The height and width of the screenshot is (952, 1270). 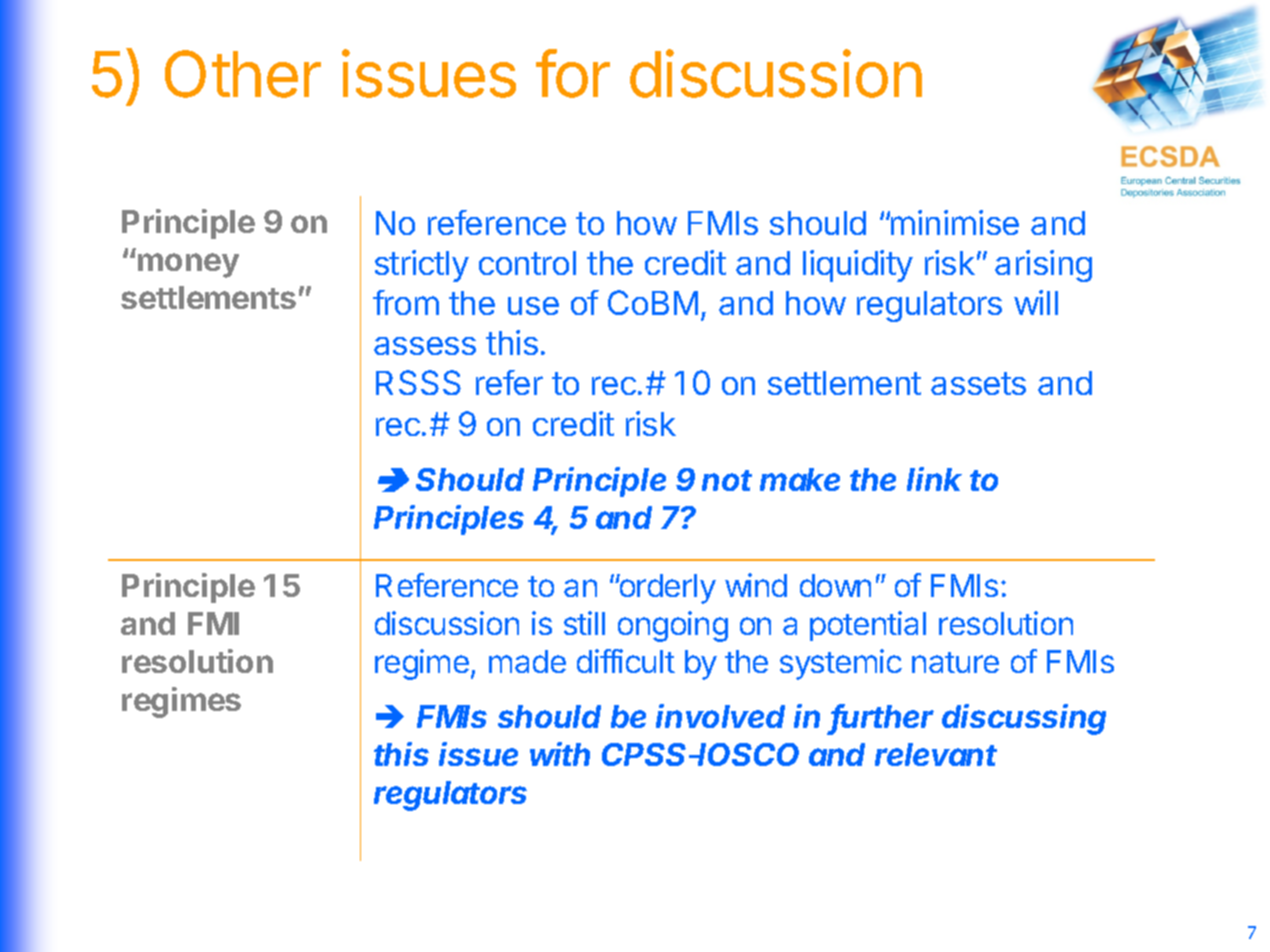 What do you see at coordinates (573, 73) in the screenshot?
I see `for` at bounding box center [573, 73].
